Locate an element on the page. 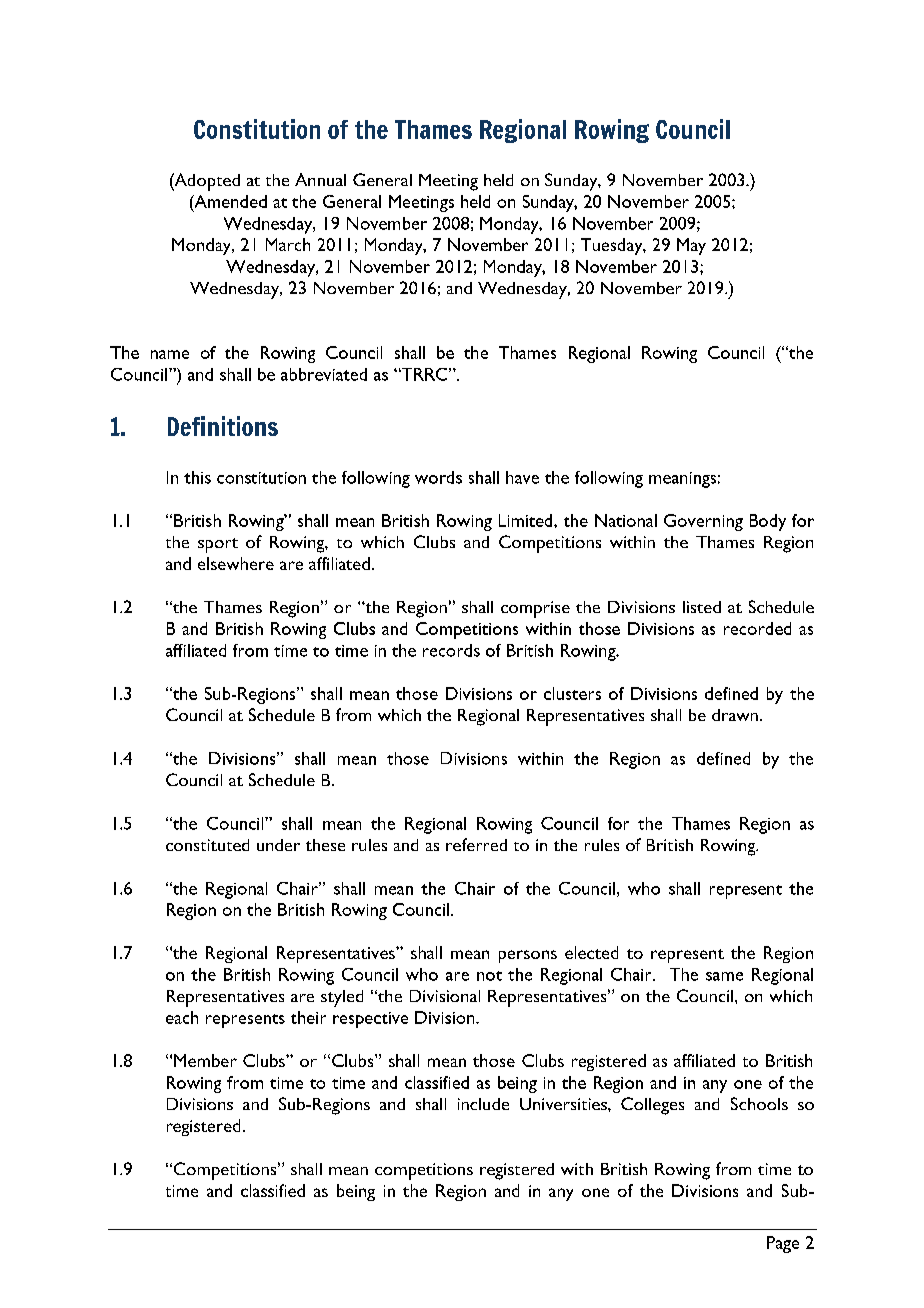 Image resolution: width=924 pixels, height=1308 pixels. same is located at coordinates (724, 976).
